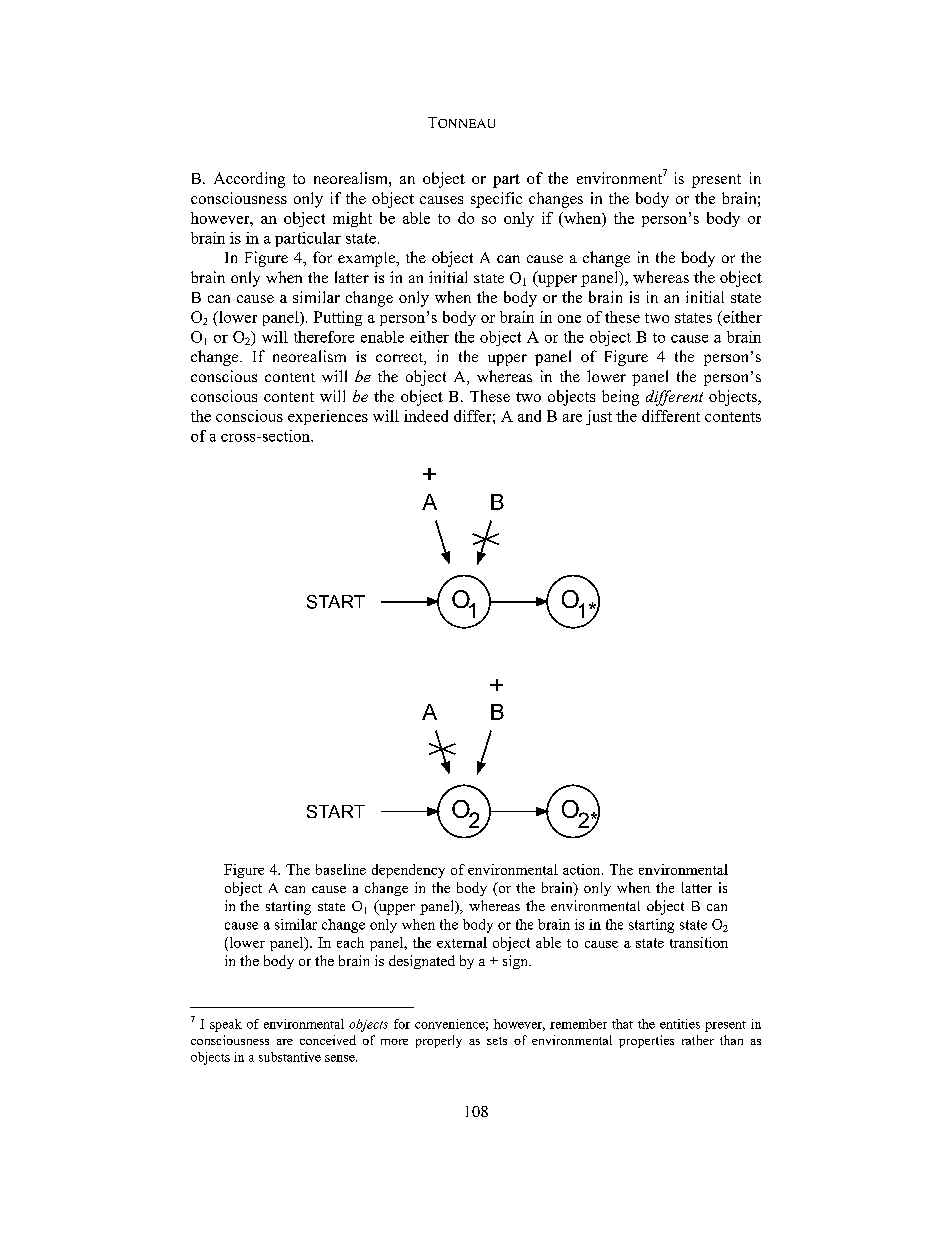  What do you see at coordinates (249, 180) in the screenshot?
I see `According` at bounding box center [249, 180].
